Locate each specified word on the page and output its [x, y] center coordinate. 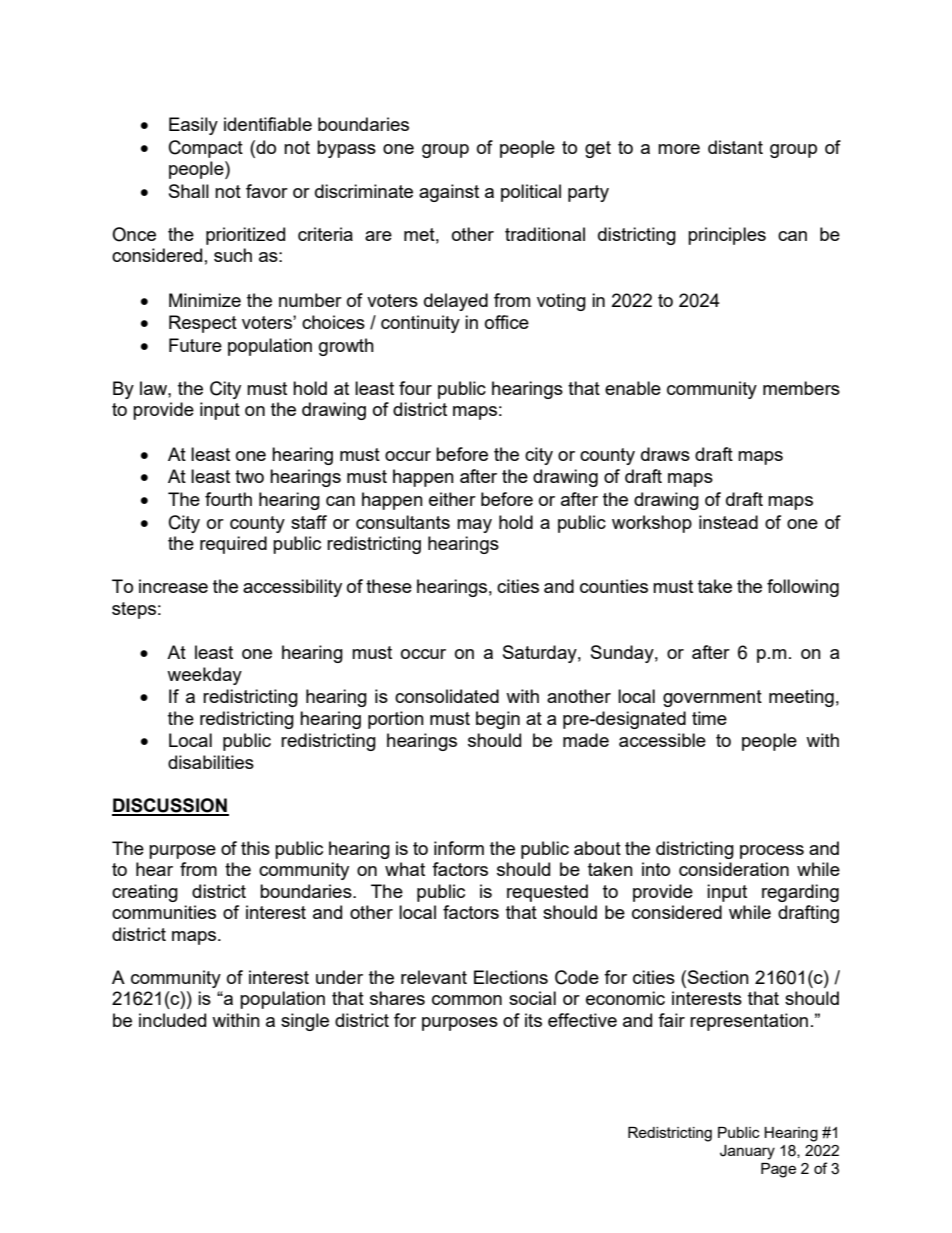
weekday [204, 676]
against [449, 193]
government [712, 698]
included [172, 1020]
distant [735, 147]
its [533, 1020]
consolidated [447, 696]
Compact [206, 149]
